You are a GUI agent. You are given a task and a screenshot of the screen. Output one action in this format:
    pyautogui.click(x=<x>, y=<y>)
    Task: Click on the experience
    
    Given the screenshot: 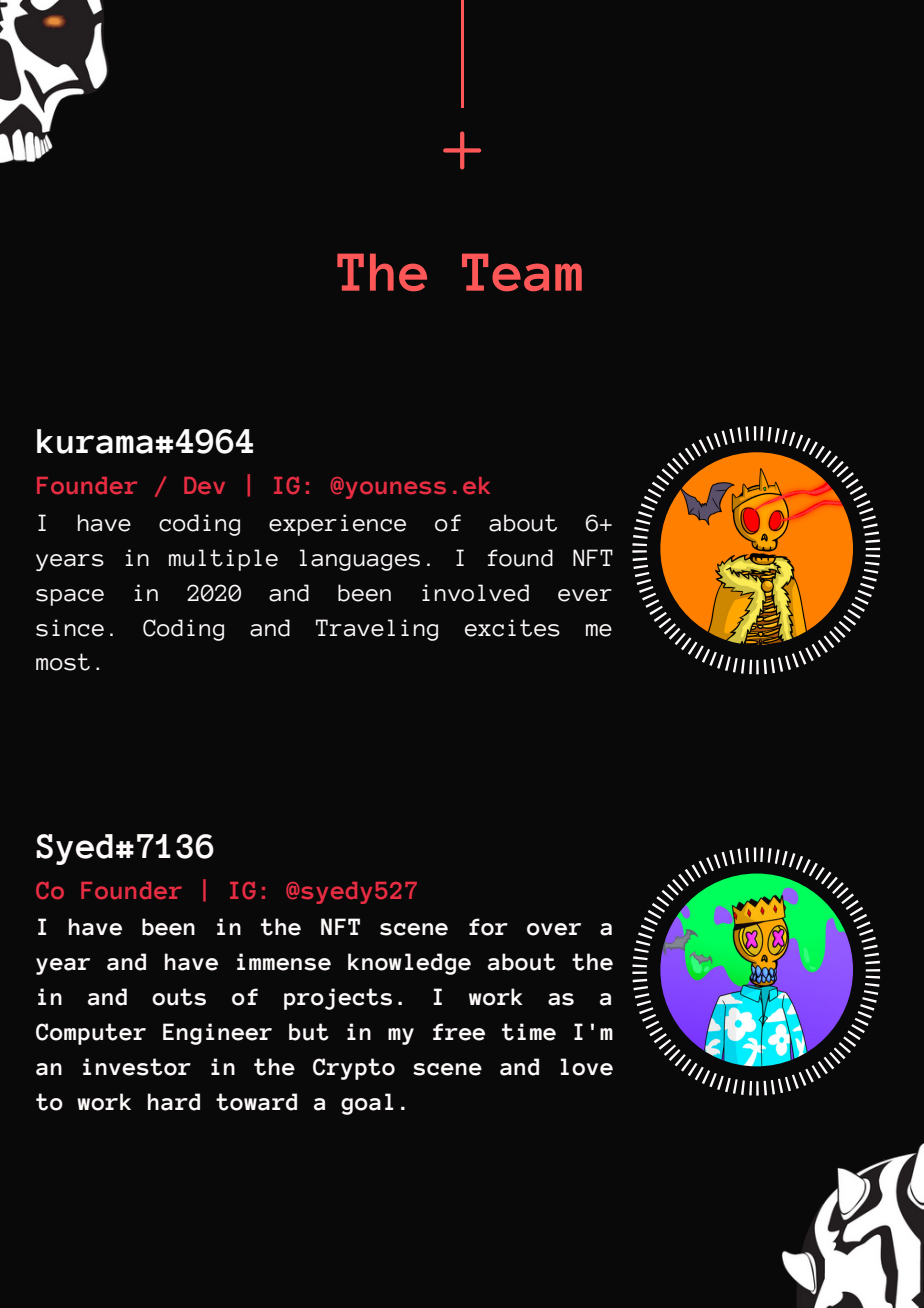 What is the action you would take?
    pyautogui.click(x=337, y=525)
